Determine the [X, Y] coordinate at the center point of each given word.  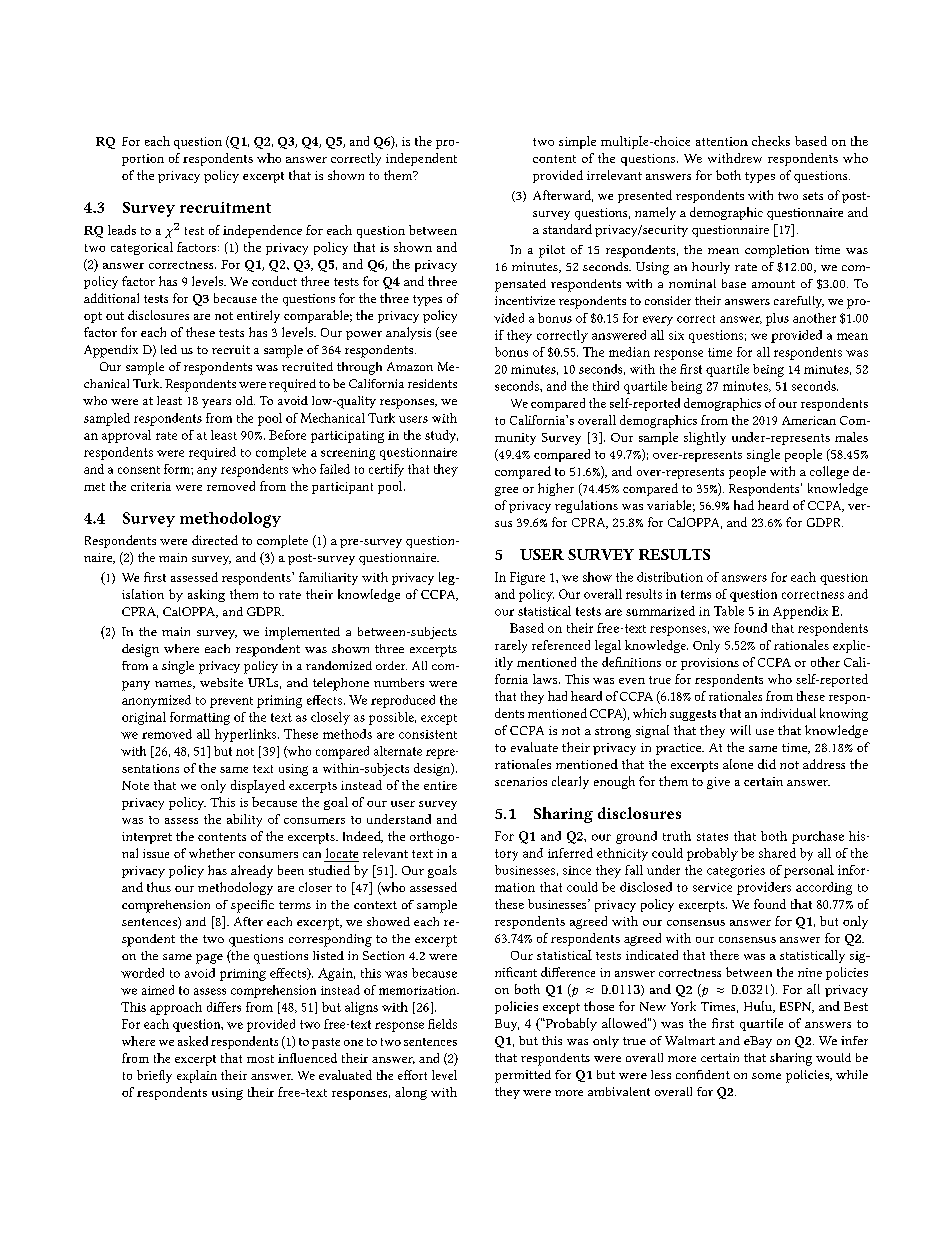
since [577, 870]
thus [159, 887]
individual [788, 713]
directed [215, 540]
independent [421, 159]
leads [122, 230]
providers [764, 888]
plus [777, 319]
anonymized [156, 701]
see [447, 335]
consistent [428, 734]
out [115, 316]
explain [197, 1076]
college [829, 472]
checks [771, 141]
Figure [527, 578]
